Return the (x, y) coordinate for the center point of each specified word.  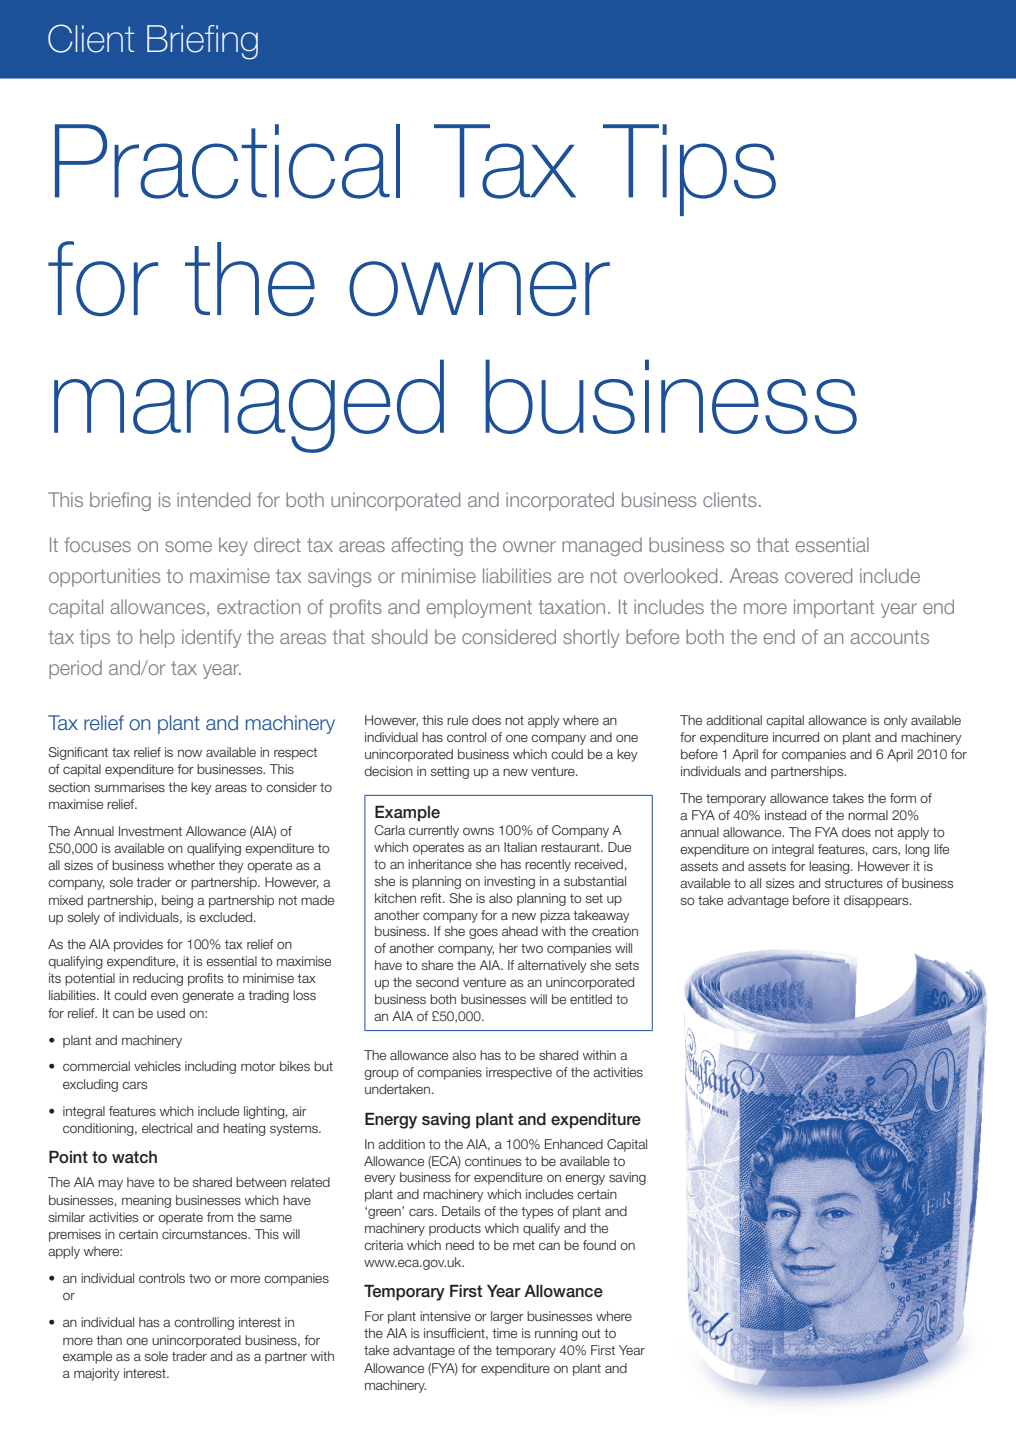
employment (479, 608)
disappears (877, 901)
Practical (227, 161)
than (109, 1340)
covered (818, 575)
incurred (796, 737)
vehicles (157, 1066)
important (834, 608)
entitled (591, 999)
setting (450, 772)
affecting (427, 546)
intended (213, 499)
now (190, 753)
